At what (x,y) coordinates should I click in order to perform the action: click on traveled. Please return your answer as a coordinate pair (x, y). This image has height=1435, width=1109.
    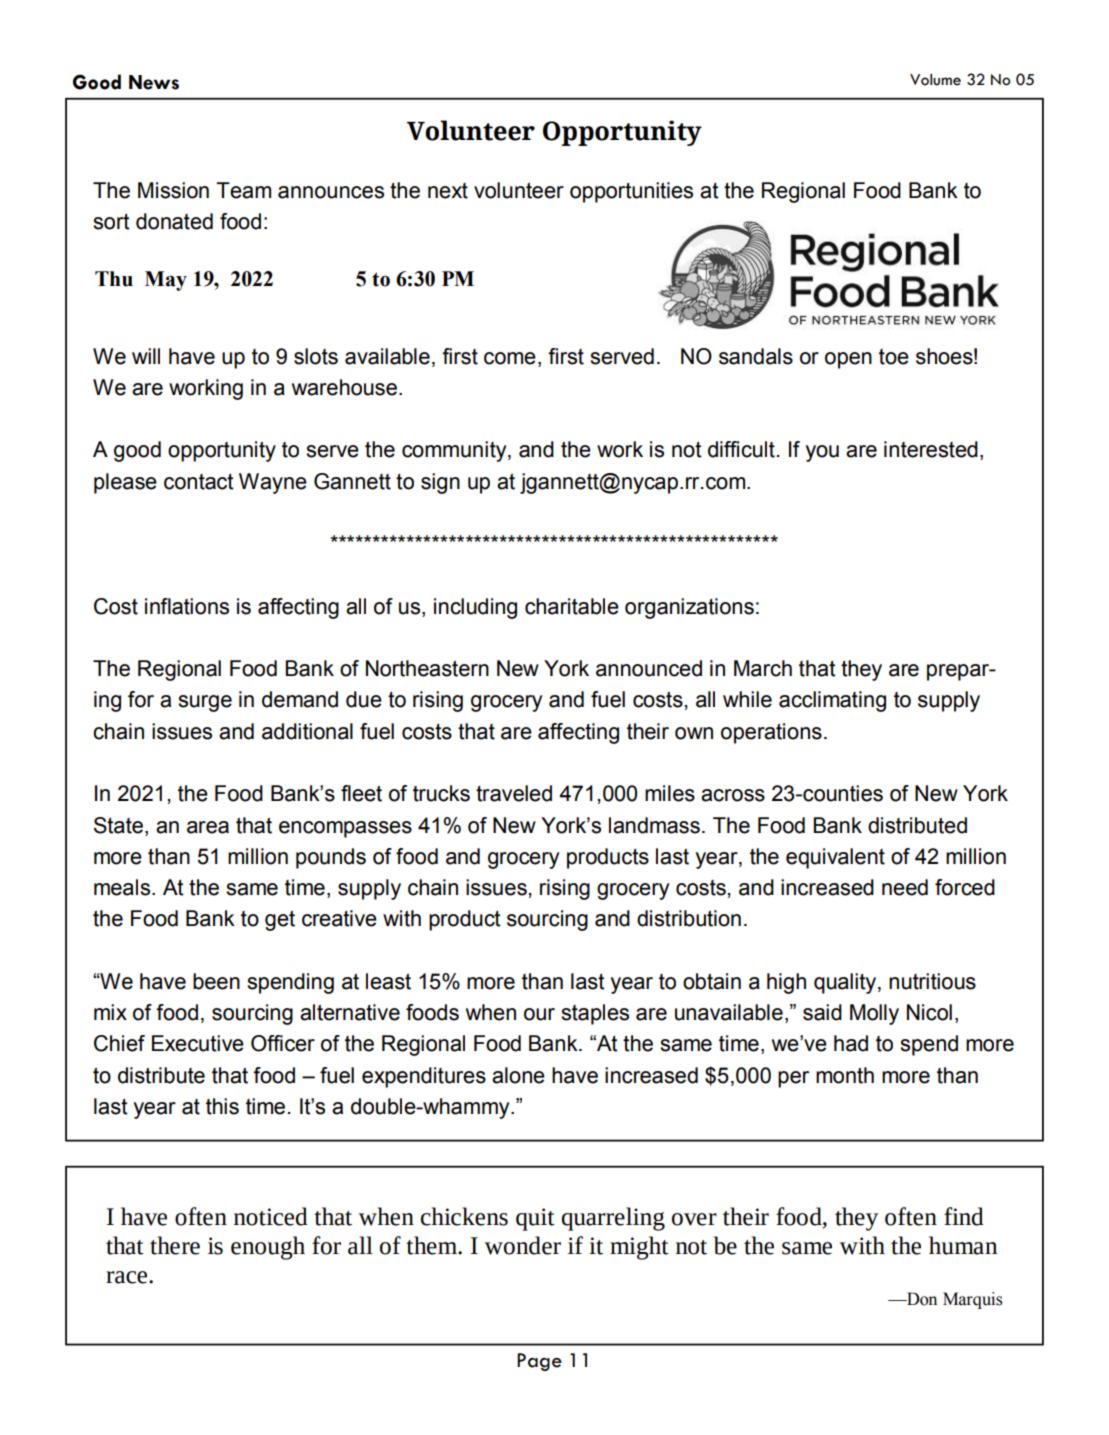
    Looking at the image, I should click on (514, 793).
